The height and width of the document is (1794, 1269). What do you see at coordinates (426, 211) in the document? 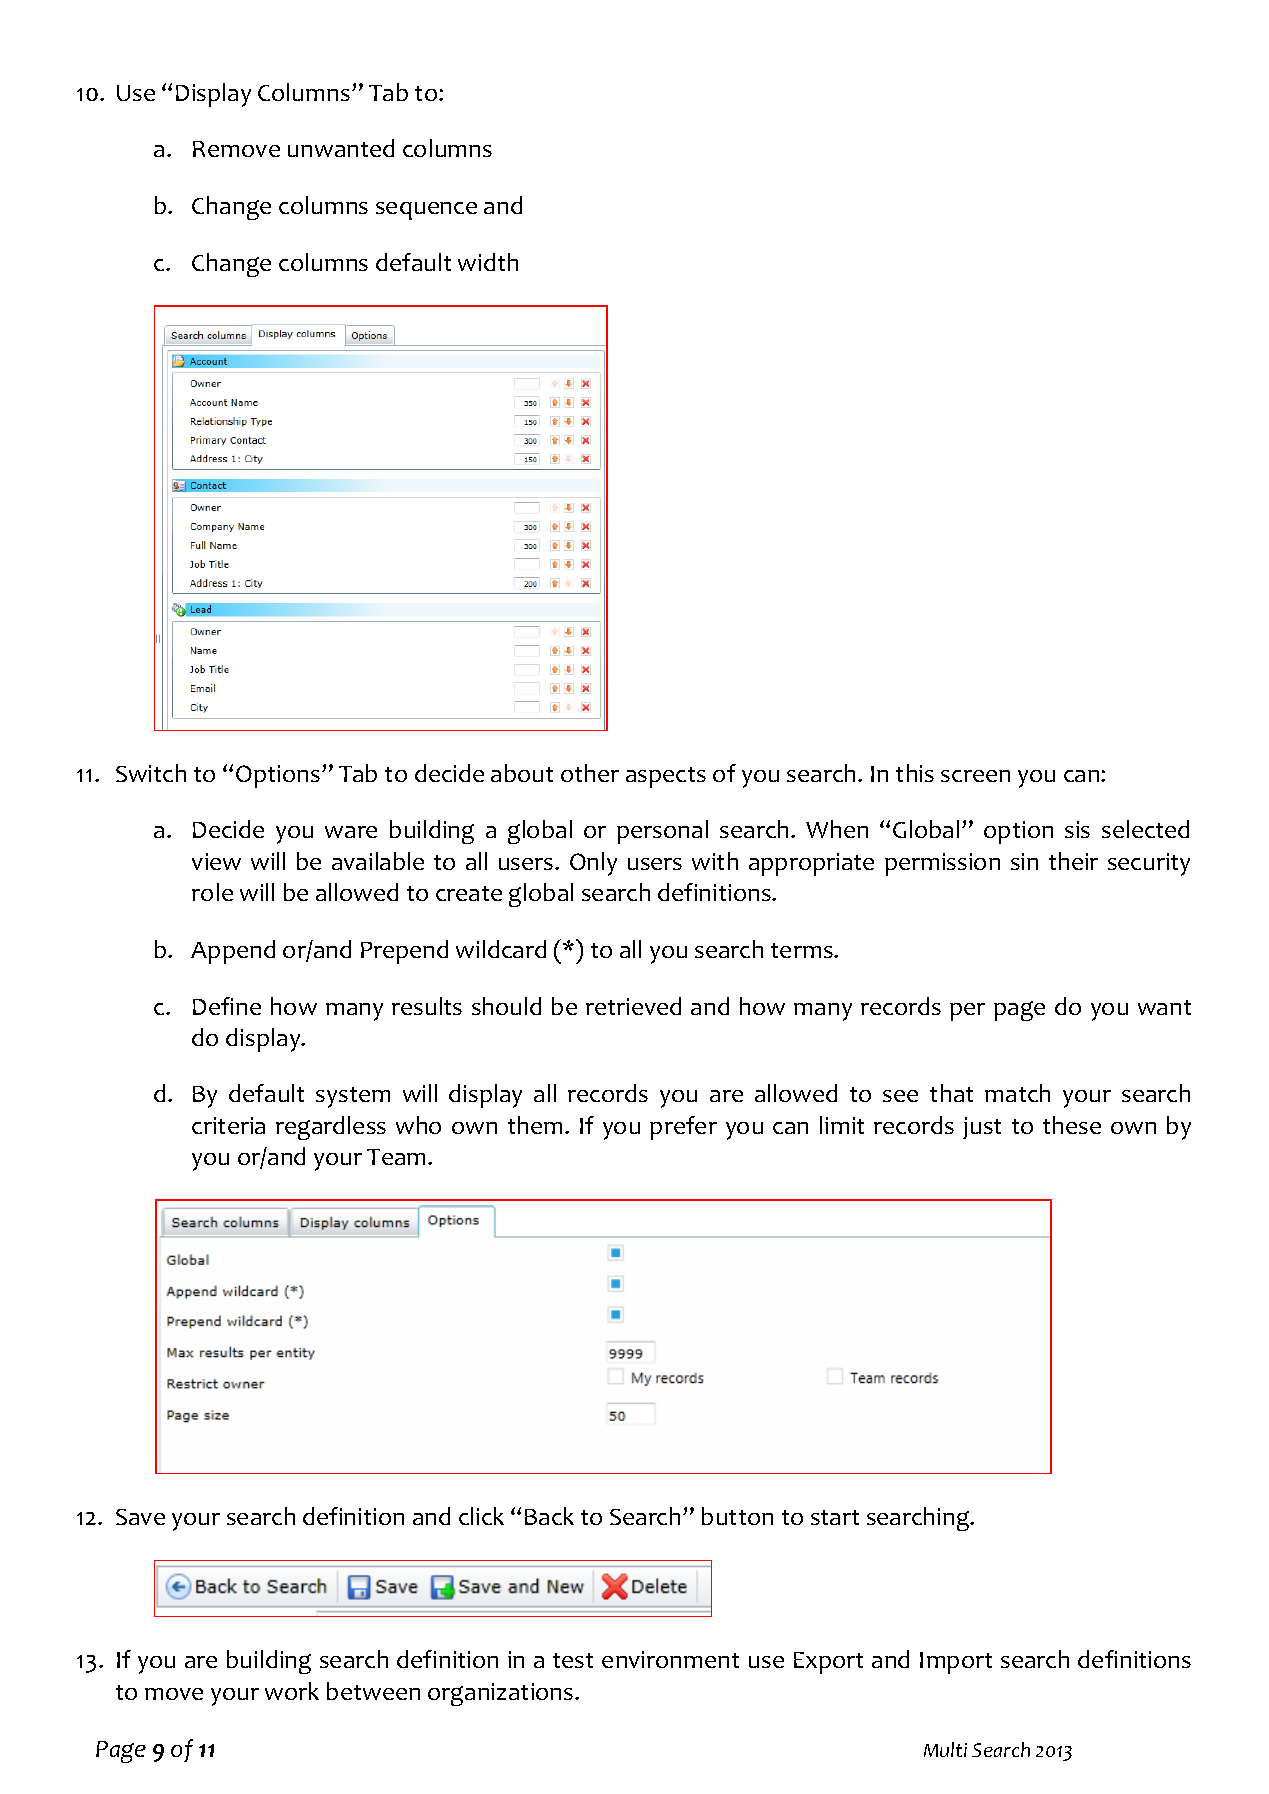
I see `sequence` at bounding box center [426, 211].
